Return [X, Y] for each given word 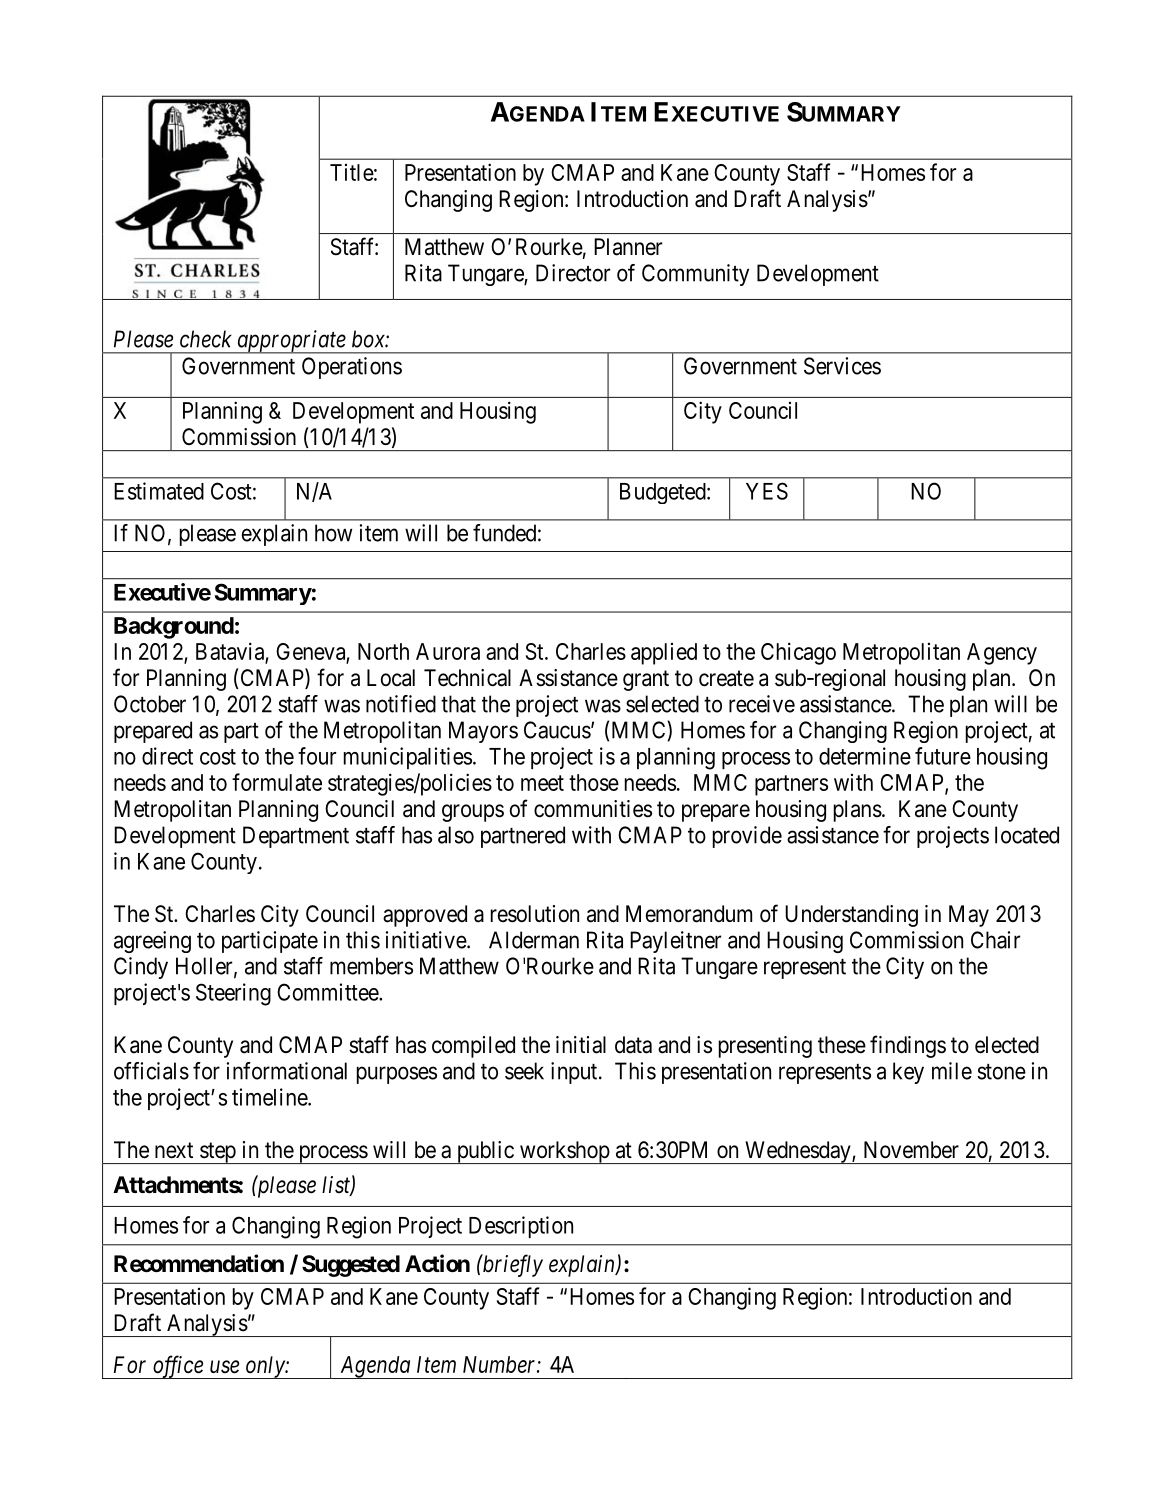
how [333, 533]
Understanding [851, 916]
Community [695, 275]
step [218, 1153]
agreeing [152, 942]
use [224, 1367]
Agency [1002, 654]
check [206, 339]
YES [767, 491]
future [943, 756]
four [317, 756]
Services [842, 366]
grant [646, 680]
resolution [535, 914]
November [911, 1150]
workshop [564, 1152]
